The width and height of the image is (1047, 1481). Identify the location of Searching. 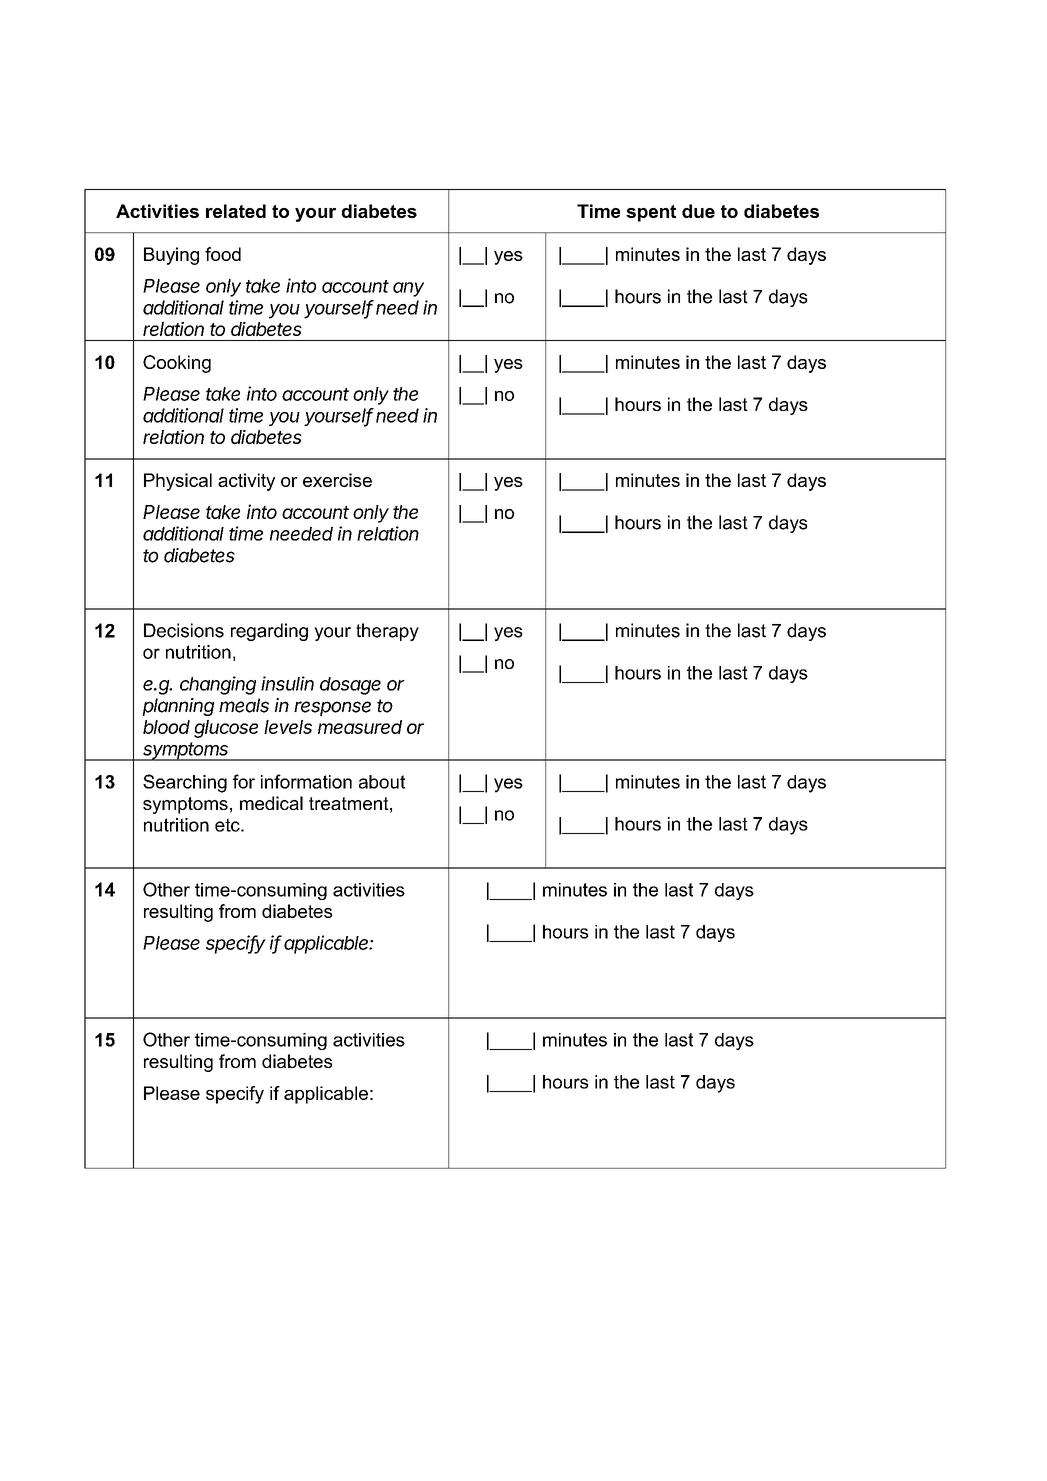
(185, 783).
